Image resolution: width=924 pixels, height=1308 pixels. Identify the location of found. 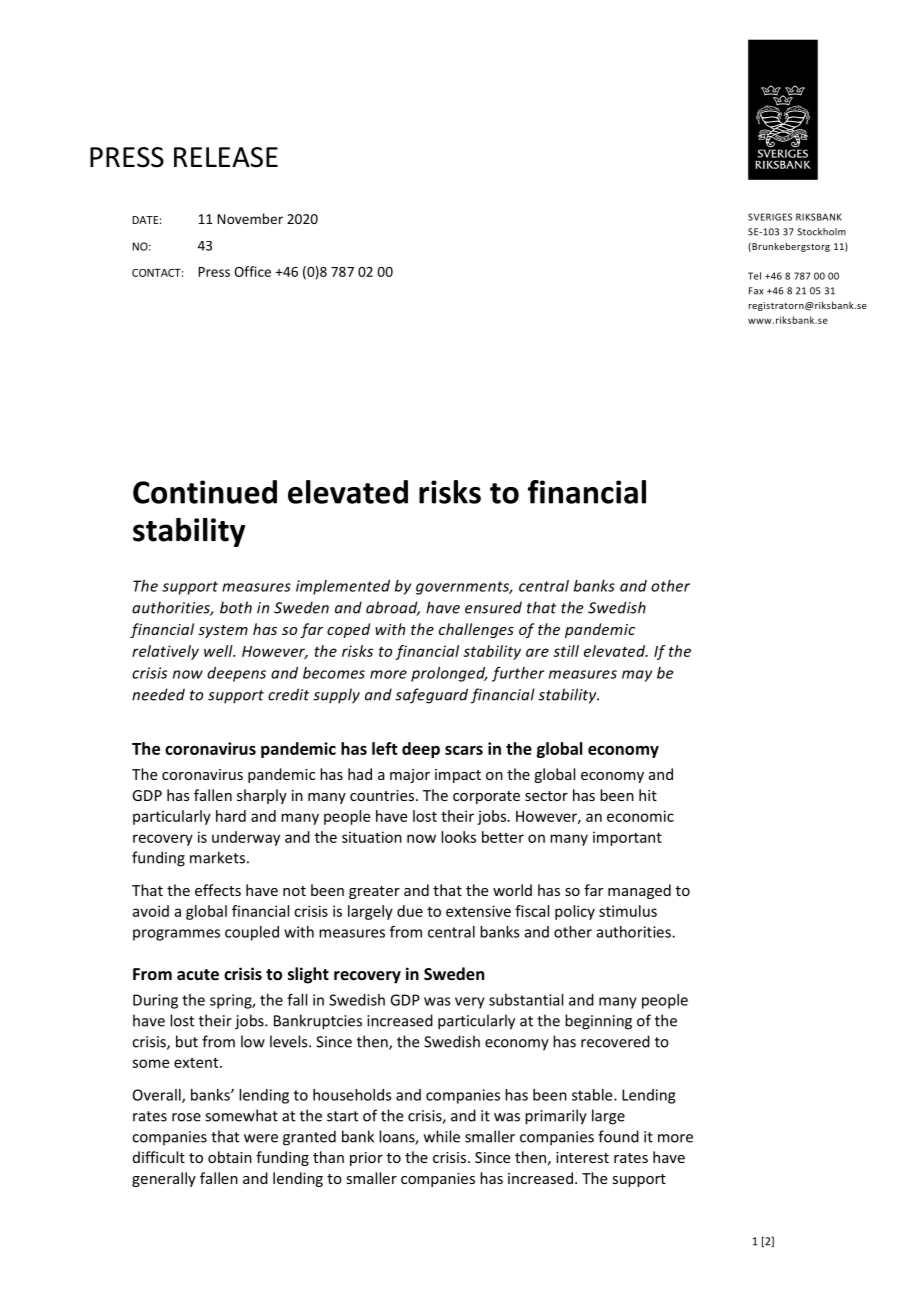
(618, 1136).
